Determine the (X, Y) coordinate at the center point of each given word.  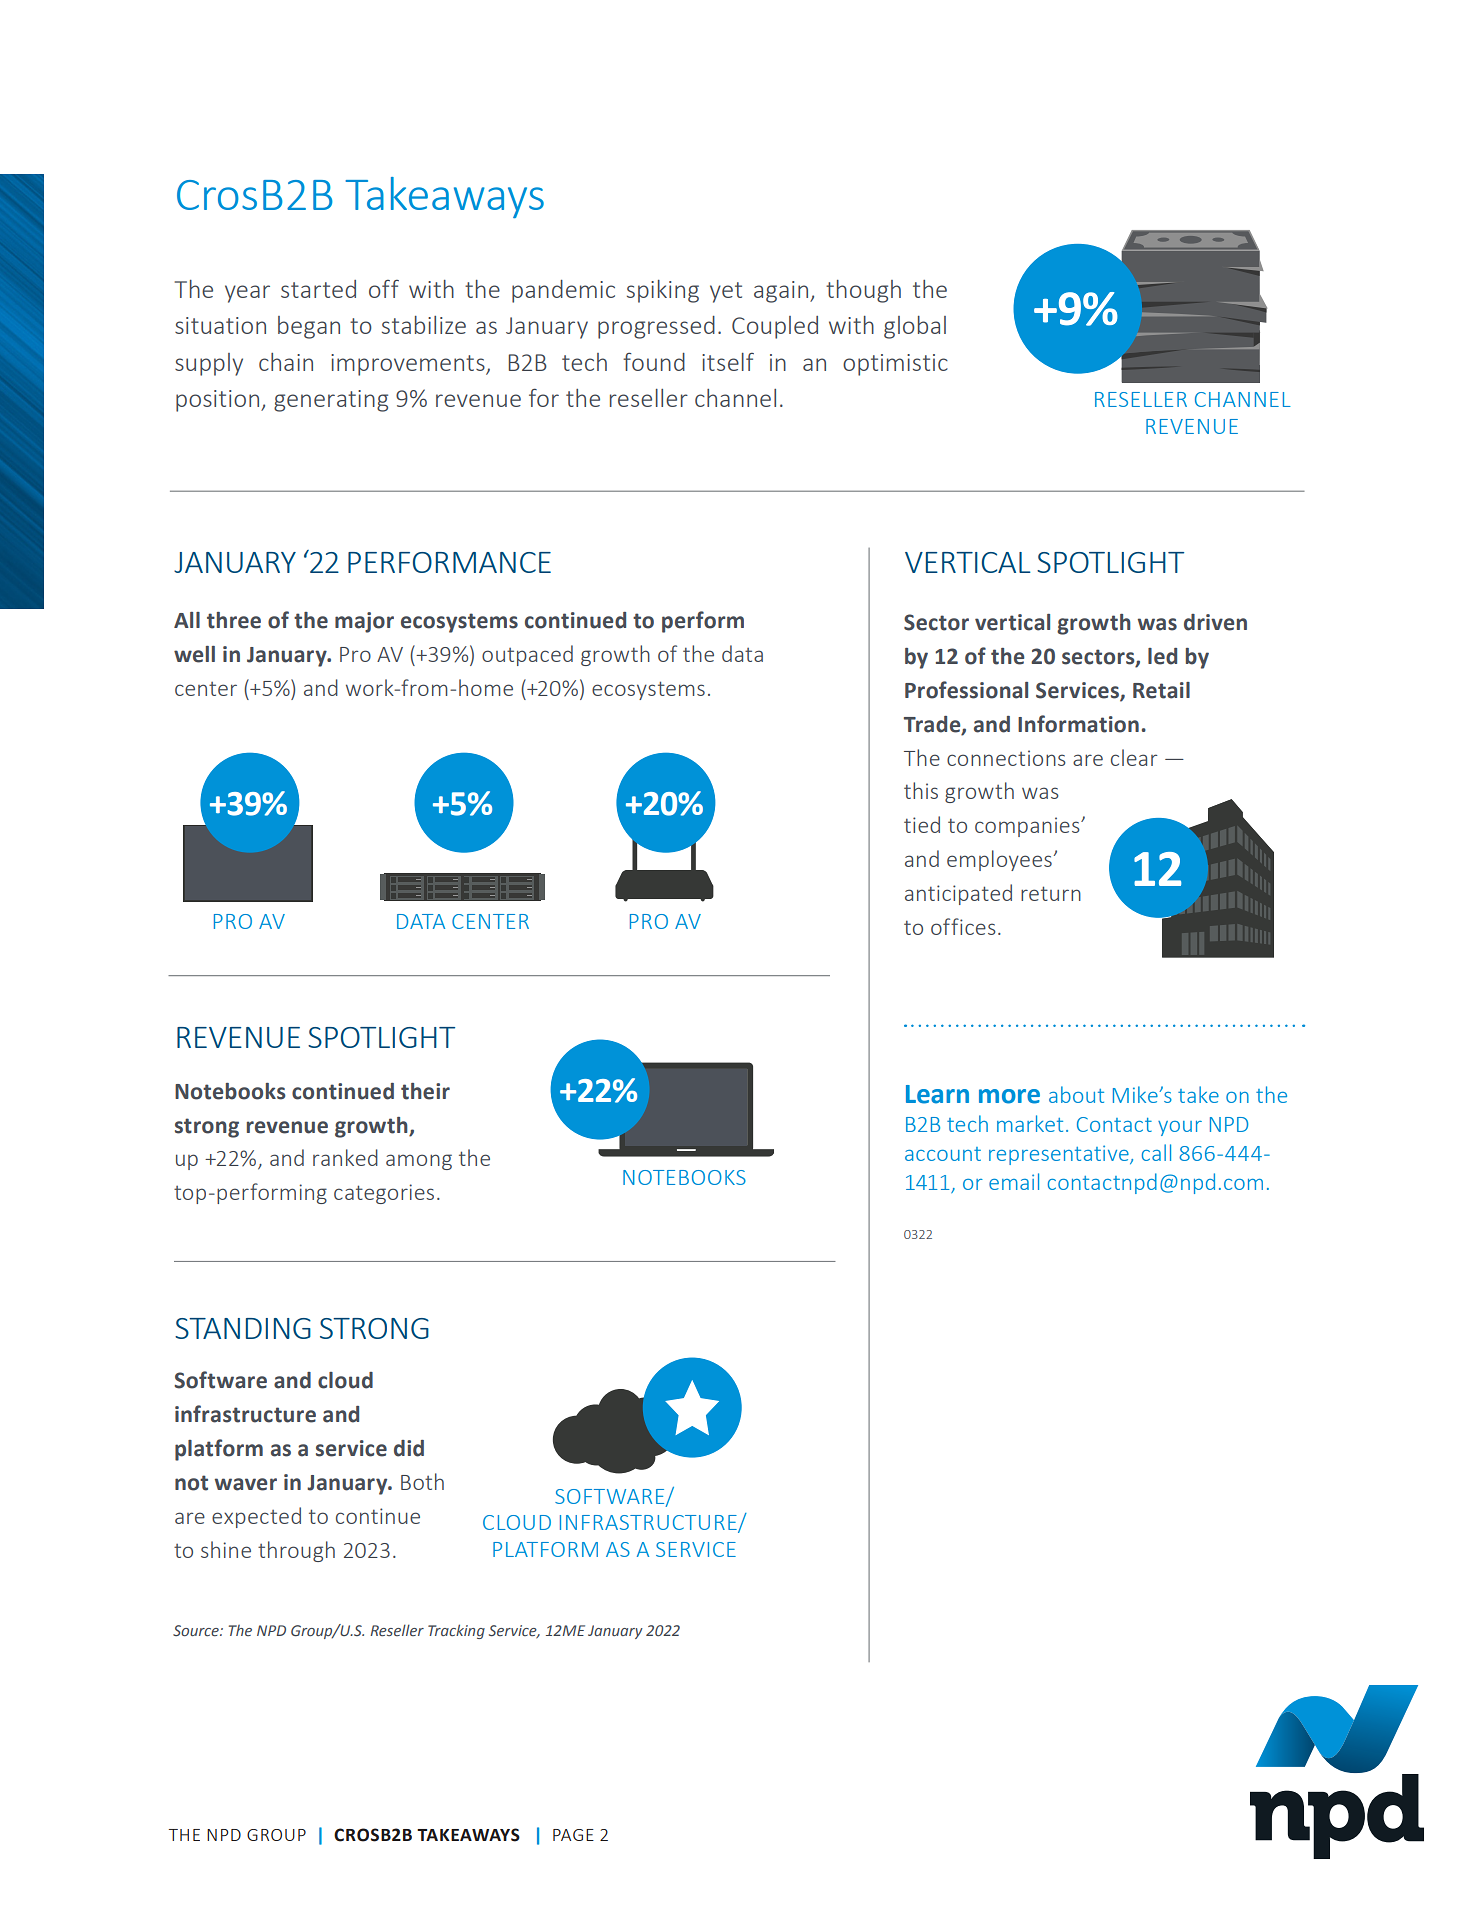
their (425, 1091)
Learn (937, 1094)
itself (728, 362)
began (309, 327)
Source (197, 1631)
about (1076, 1094)
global (915, 327)
